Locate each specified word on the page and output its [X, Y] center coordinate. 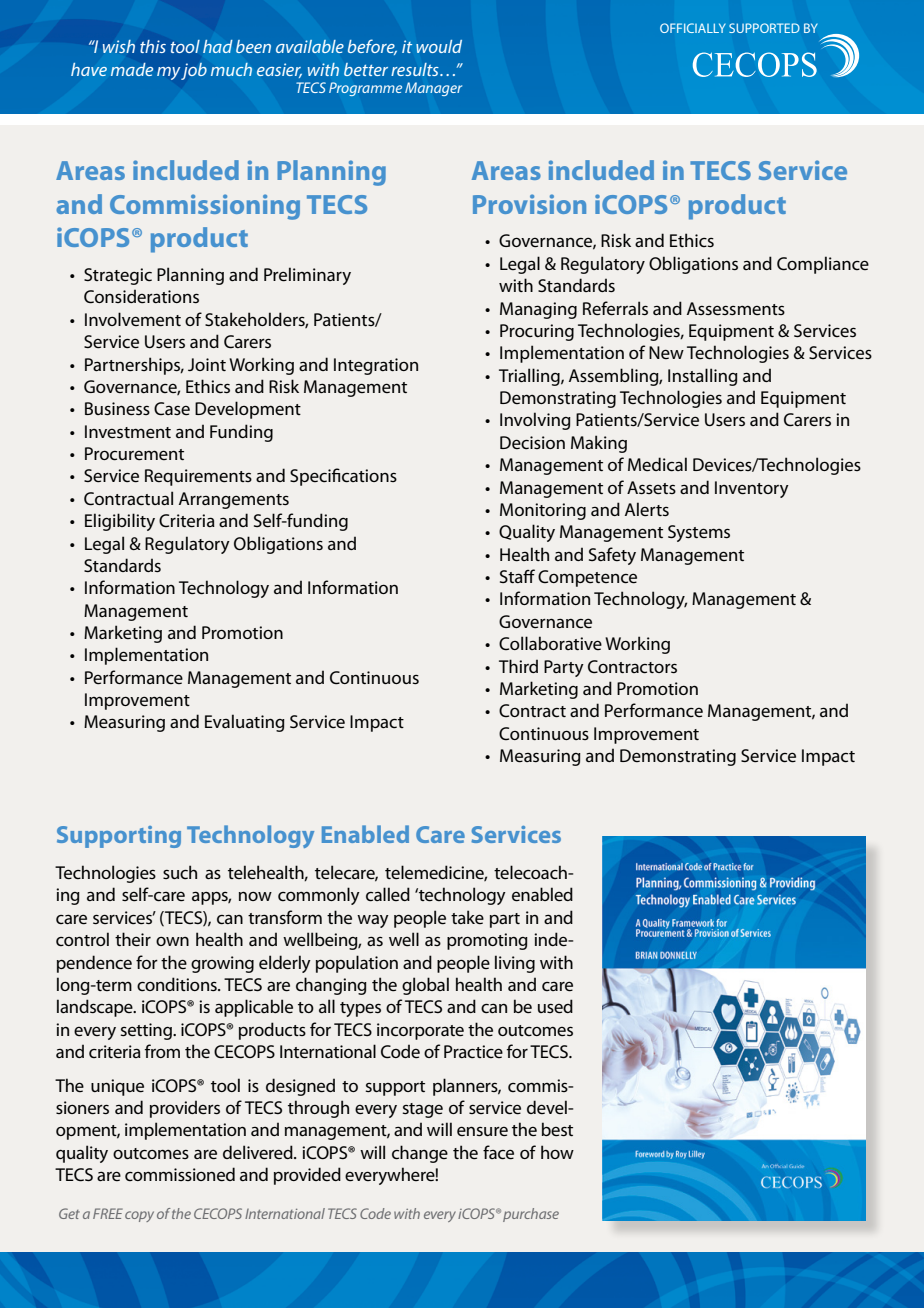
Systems [699, 533]
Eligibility [120, 522]
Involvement [133, 319]
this [153, 46]
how [557, 1152]
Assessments [736, 309]
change [420, 1154]
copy [139, 1216]
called [388, 894]
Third [518, 666]
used [555, 1006]
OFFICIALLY [693, 28]
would [439, 46]
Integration [376, 366]
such [180, 872]
